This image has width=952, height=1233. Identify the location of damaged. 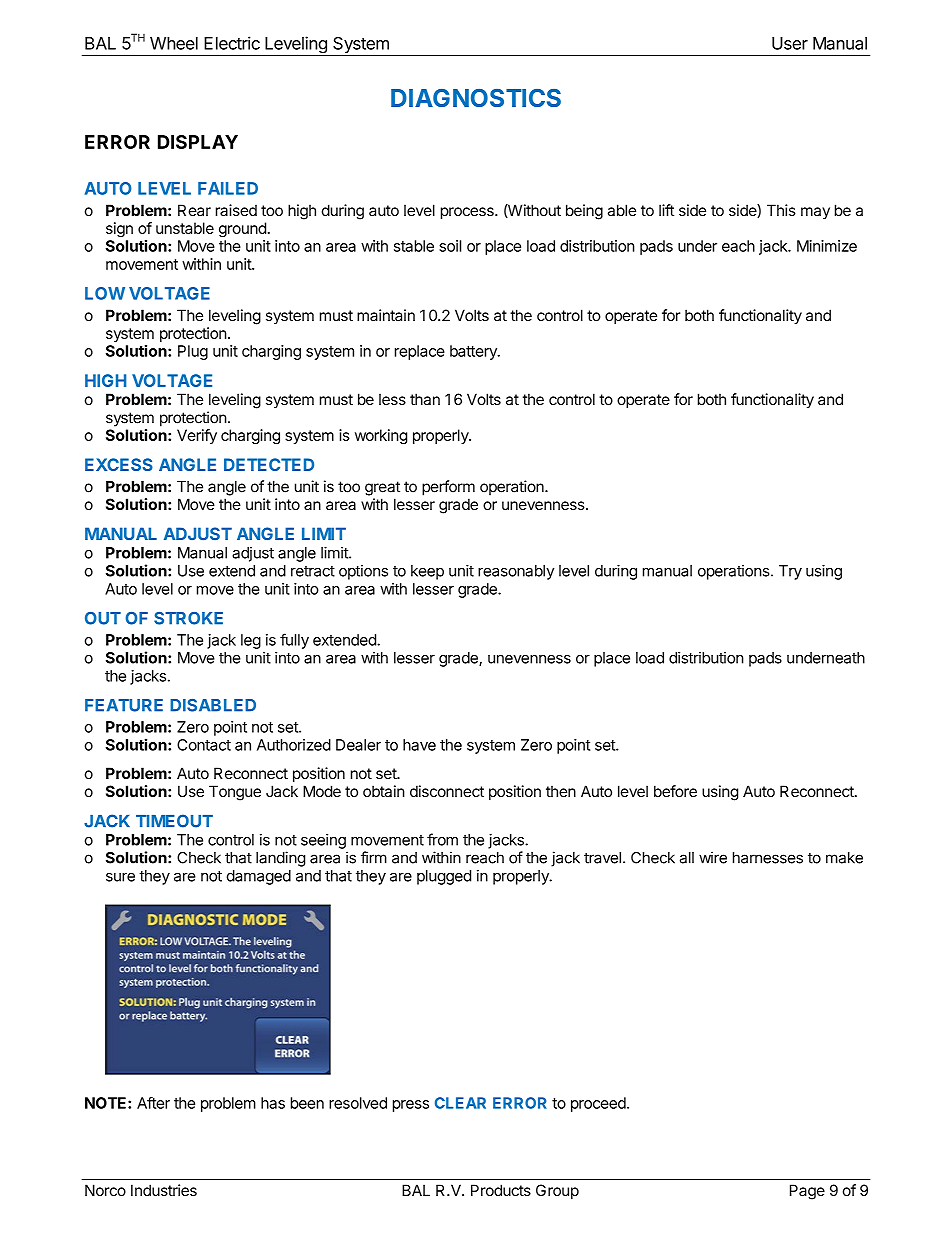
(259, 877).
